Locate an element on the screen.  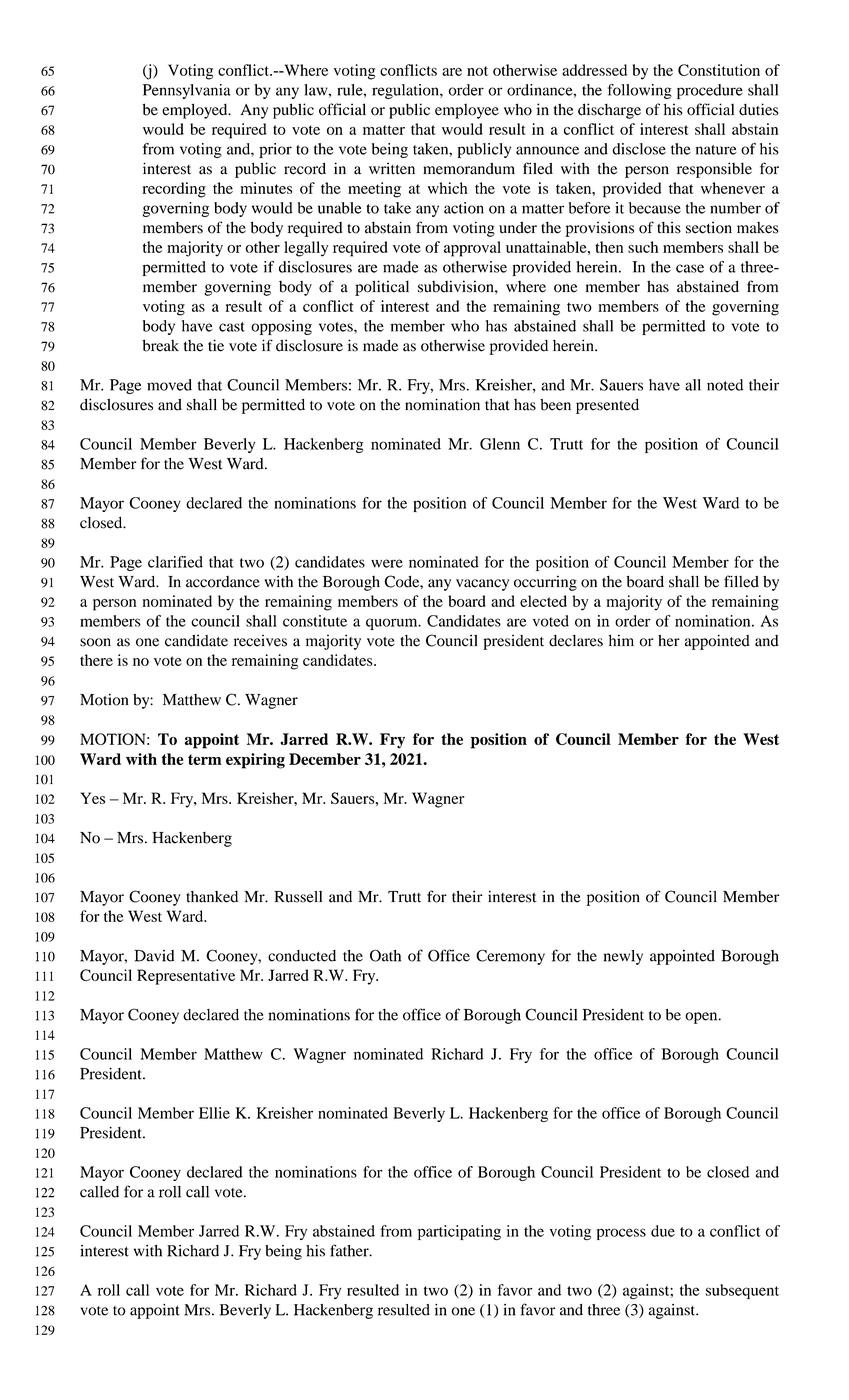
participating is located at coordinates (459, 1233).
